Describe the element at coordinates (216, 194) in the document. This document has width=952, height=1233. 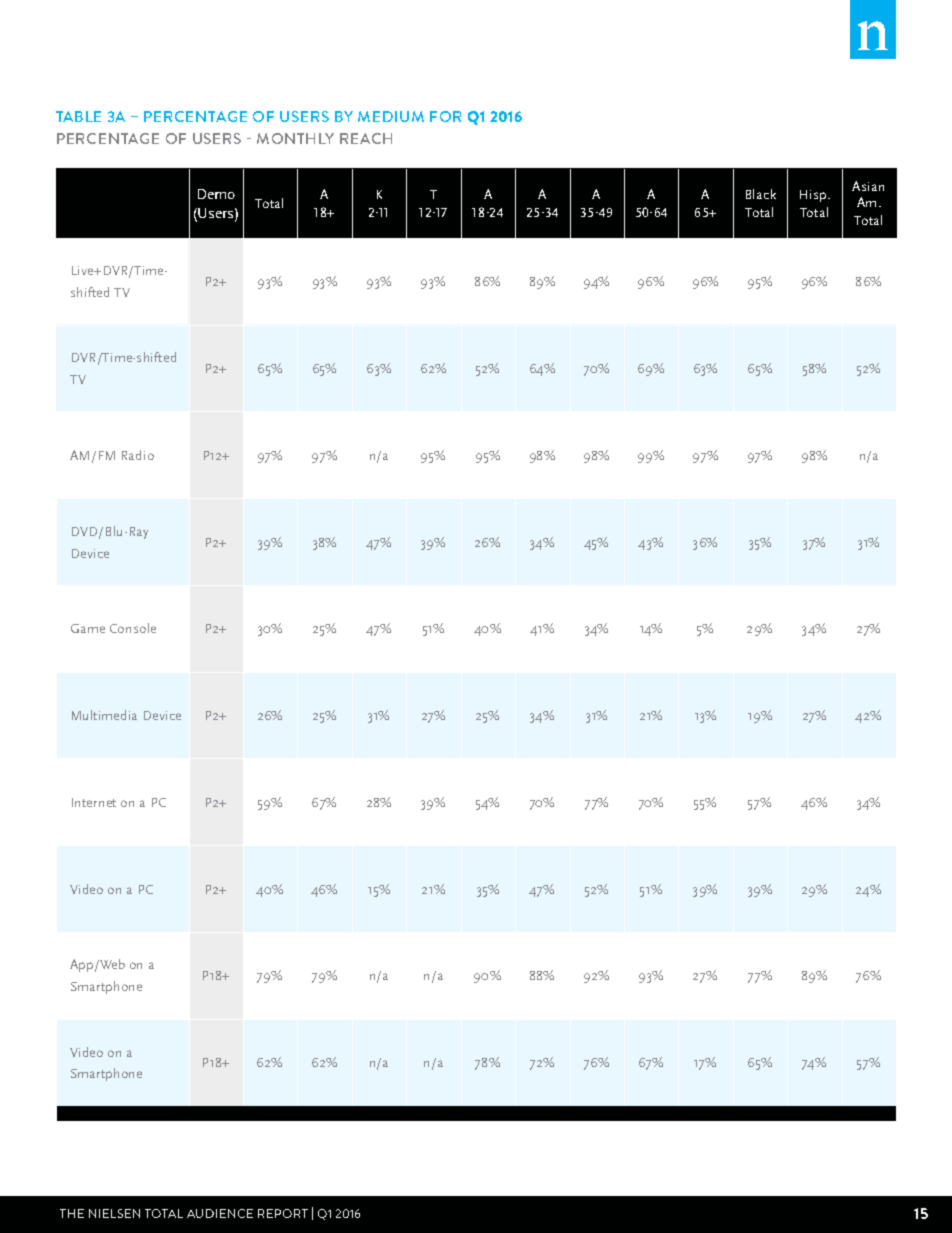
I see `Demo` at that location.
